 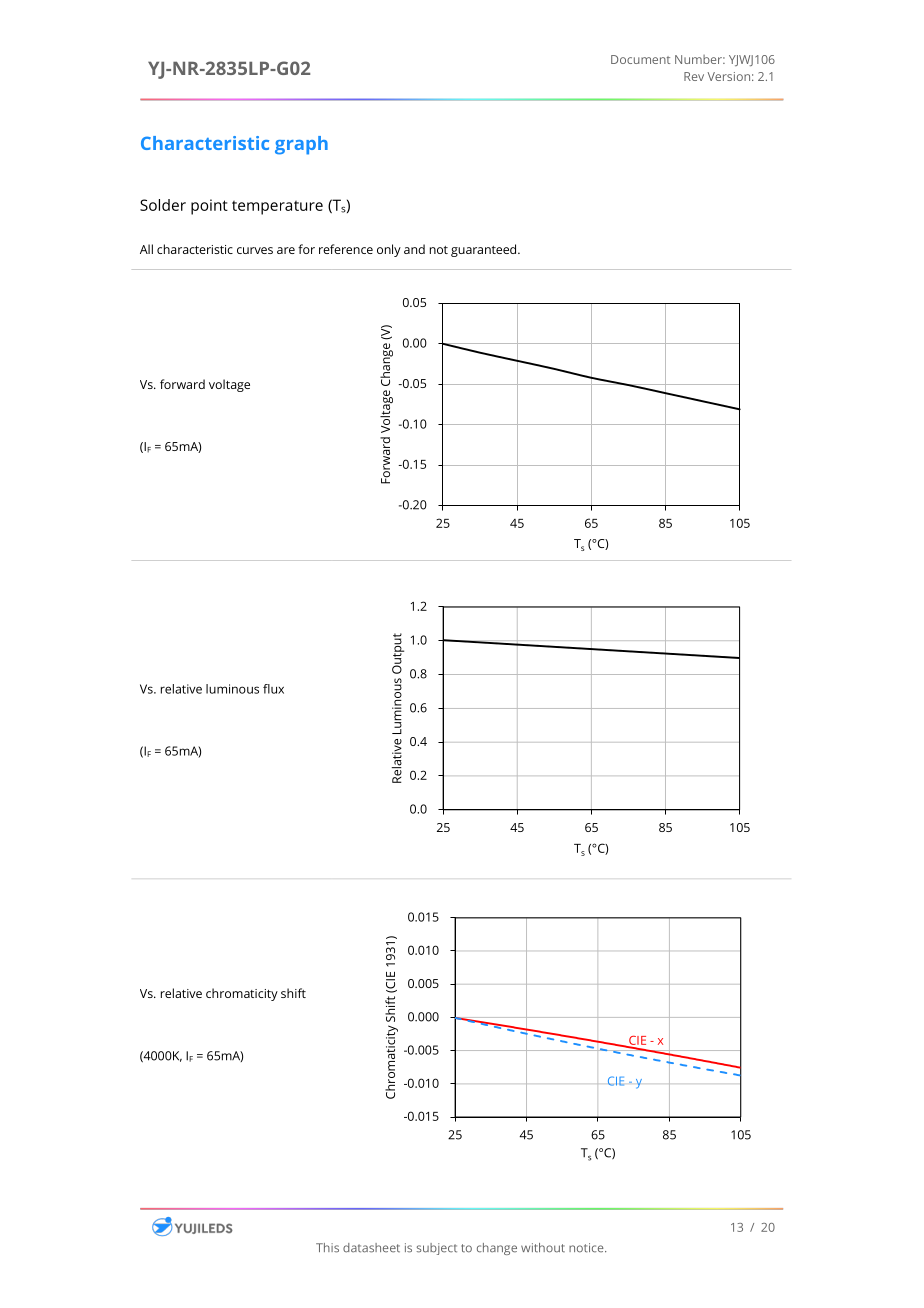 I want to click on notice, so click(x=587, y=1248).
